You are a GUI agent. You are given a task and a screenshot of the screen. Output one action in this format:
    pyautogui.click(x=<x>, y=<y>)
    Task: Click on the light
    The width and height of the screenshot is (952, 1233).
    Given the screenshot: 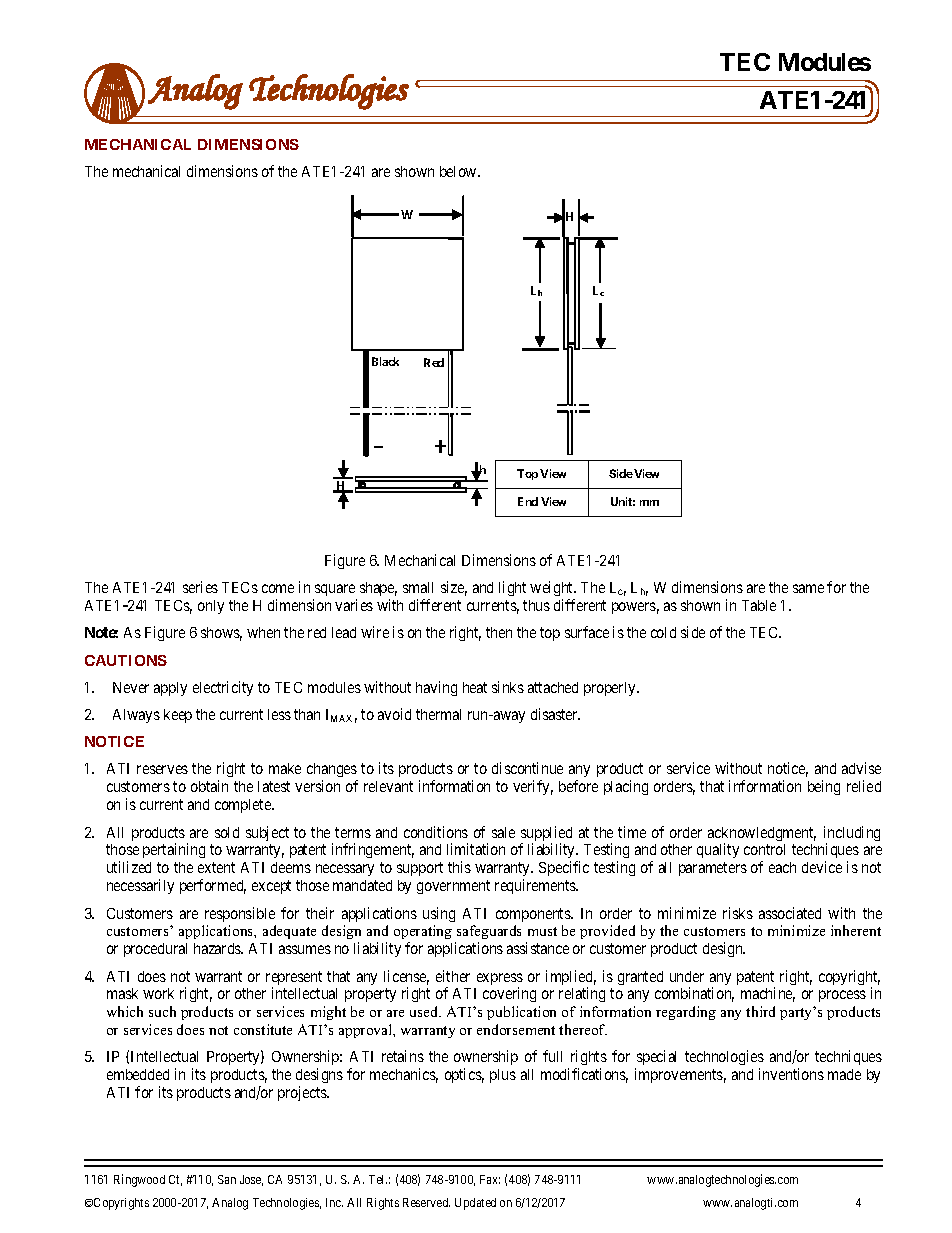 What is the action you would take?
    pyautogui.click(x=512, y=588)
